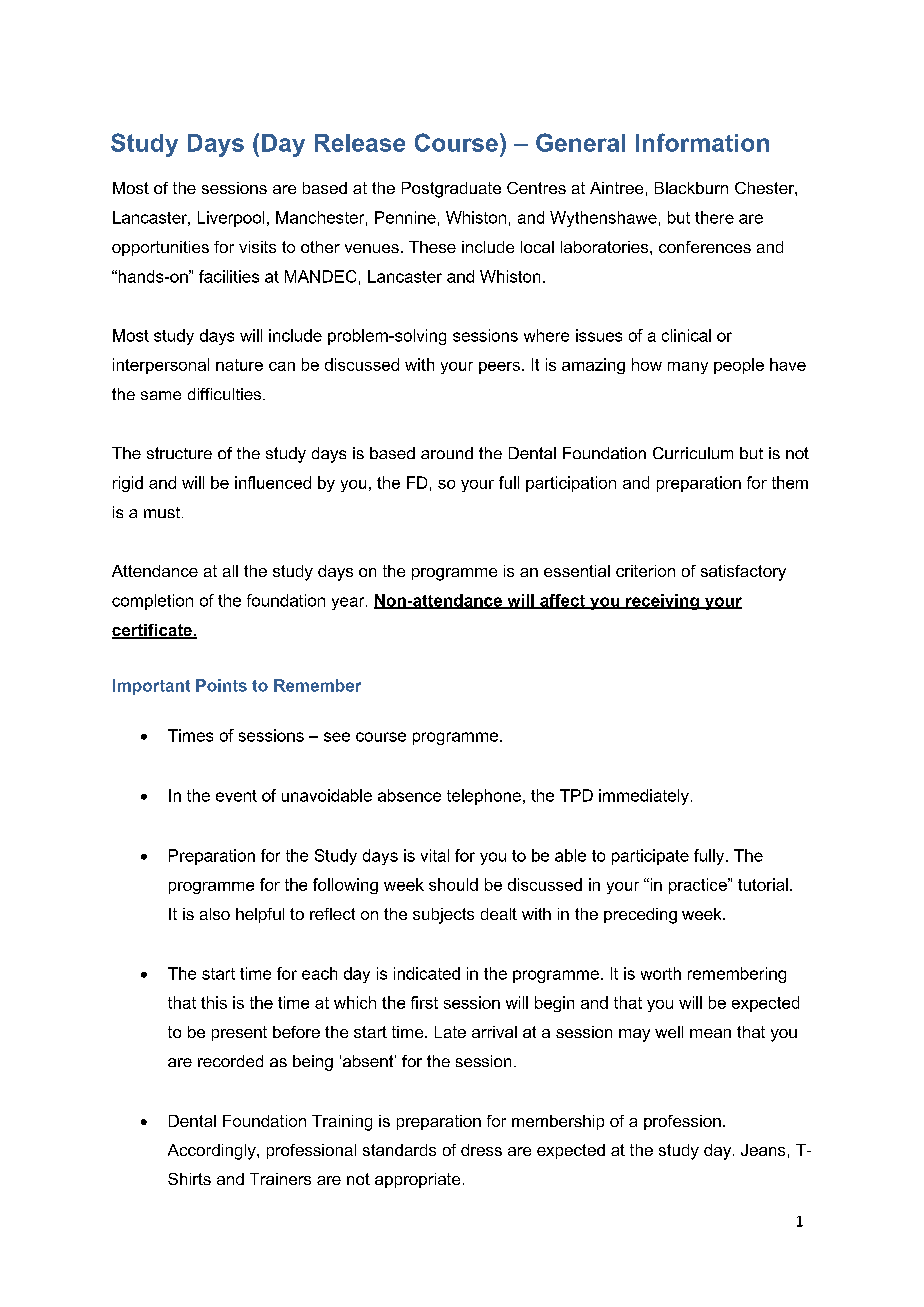 This screenshot has width=924, height=1307. Describe the element at coordinates (662, 602) in the screenshot. I see `receiving` at that location.
